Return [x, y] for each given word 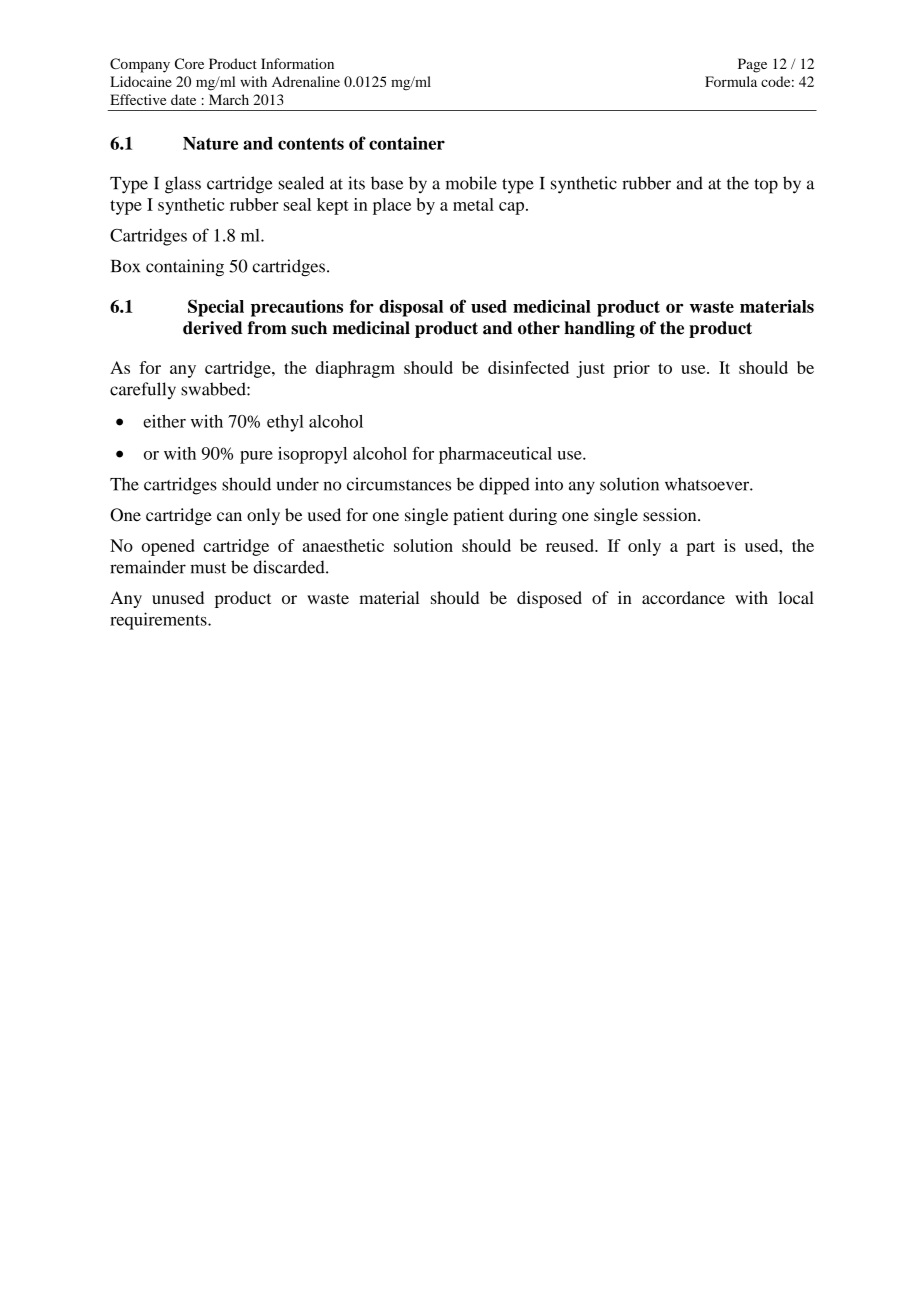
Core [189, 63]
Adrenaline [306, 81]
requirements [159, 621]
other [539, 328]
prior [631, 369]
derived [213, 328]
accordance [683, 597]
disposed [549, 599]
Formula [731, 81]
